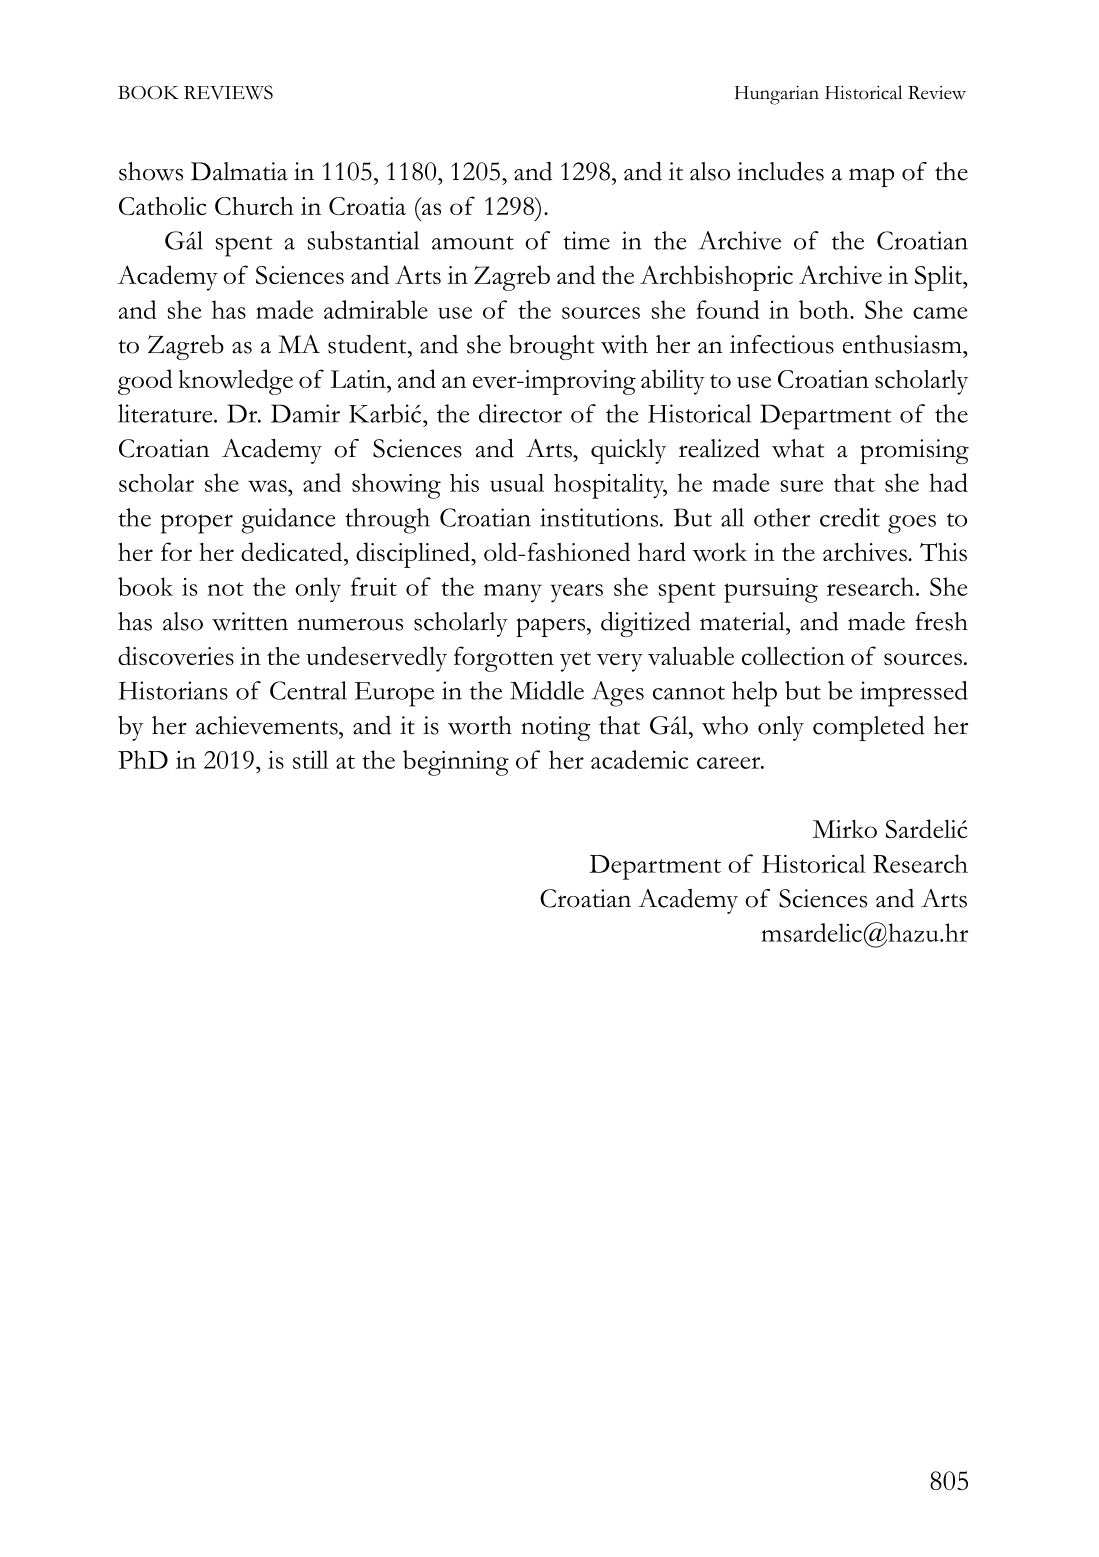 The height and width of the page is (1557, 1099). I want to click on Dalmatia, so click(239, 171).
